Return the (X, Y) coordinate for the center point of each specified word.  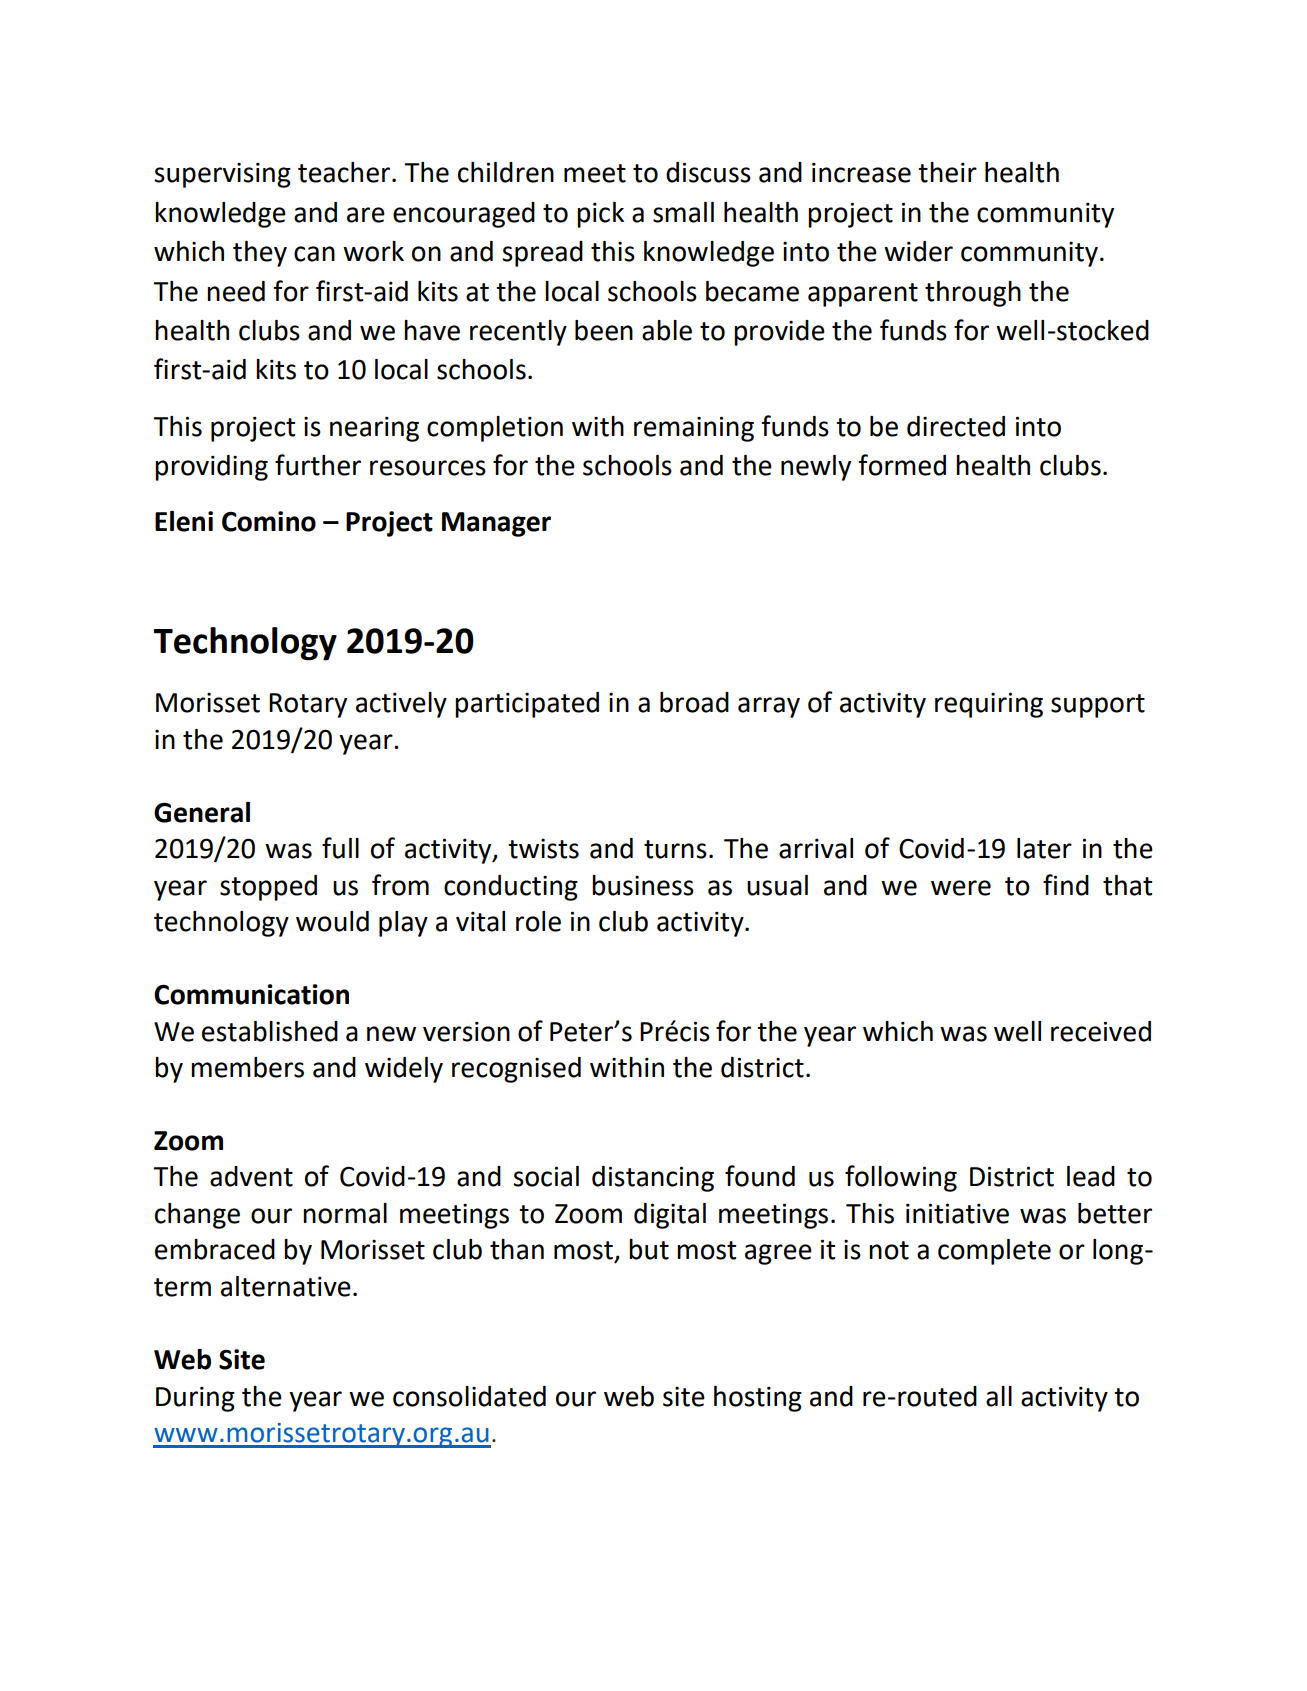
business (643, 885)
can (314, 254)
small (683, 212)
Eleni (184, 521)
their (947, 172)
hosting (758, 1399)
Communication (251, 994)
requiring (989, 705)
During (195, 1399)
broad (694, 702)
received (1101, 1031)
